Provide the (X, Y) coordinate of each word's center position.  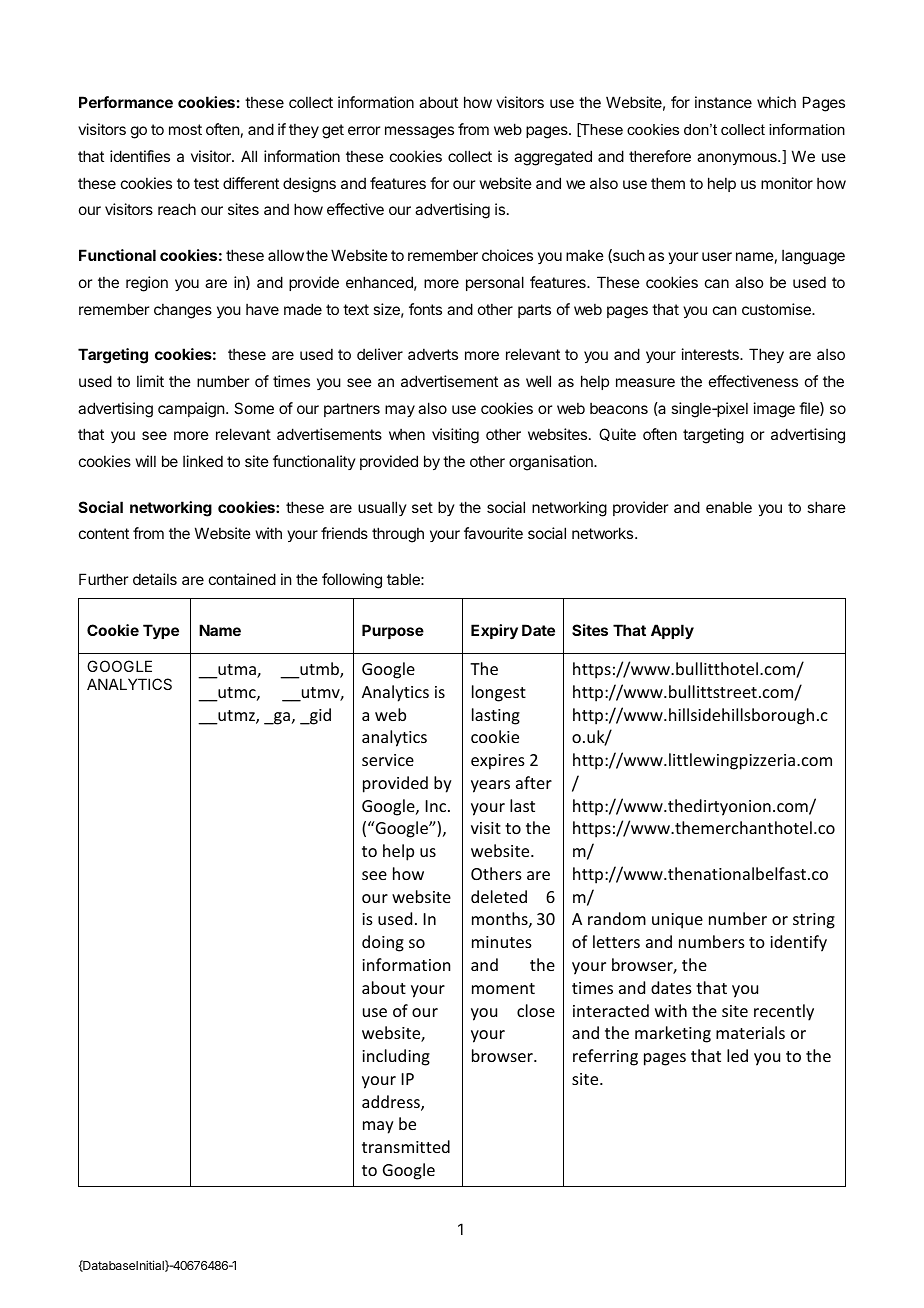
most (185, 129)
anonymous (738, 159)
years (490, 786)
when (407, 434)
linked (203, 461)
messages (419, 132)
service (388, 760)
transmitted (406, 1146)
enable (729, 507)
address (392, 1103)
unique (677, 921)
